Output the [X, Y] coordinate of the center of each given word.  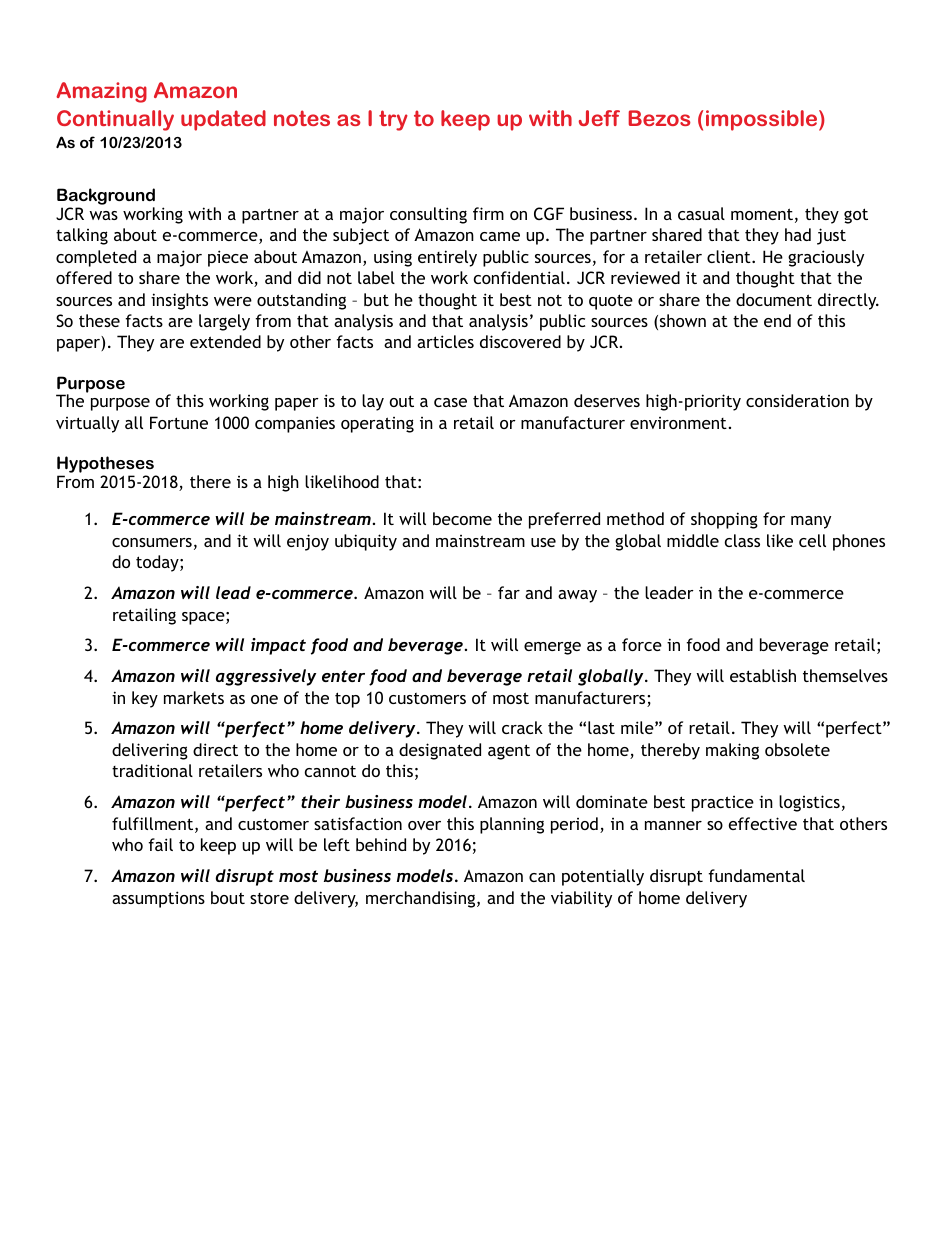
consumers [152, 542]
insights [179, 301]
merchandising [422, 899]
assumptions [158, 899]
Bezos [659, 118]
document [774, 299]
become [462, 518]
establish [763, 675]
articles [445, 341]
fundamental [756, 875]
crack [522, 727]
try [393, 120]
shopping [724, 520]
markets [194, 697]
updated [223, 120]
